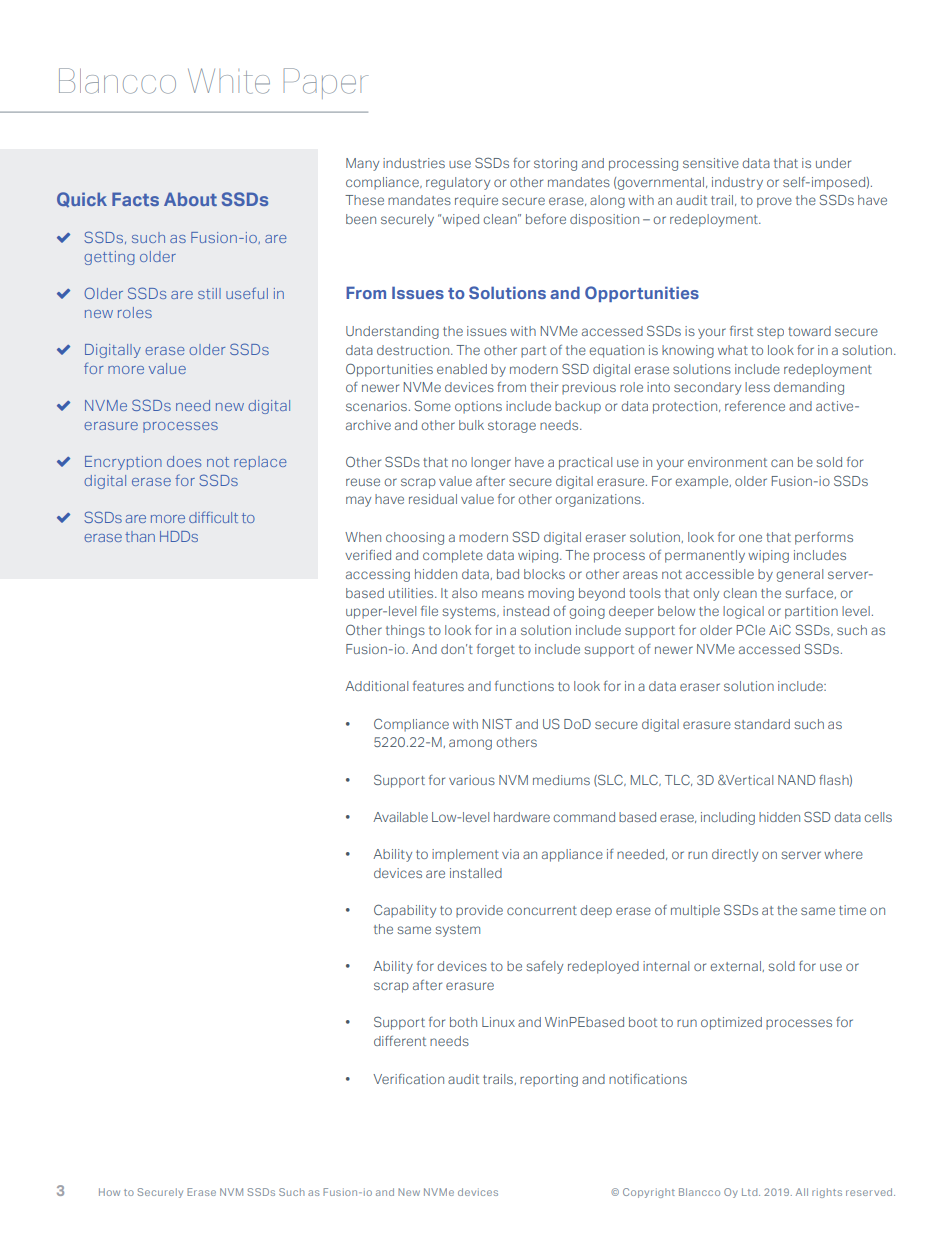 The image size is (952, 1233). Describe the element at coordinates (109, 1192) in the screenshot. I see `How` at that location.
